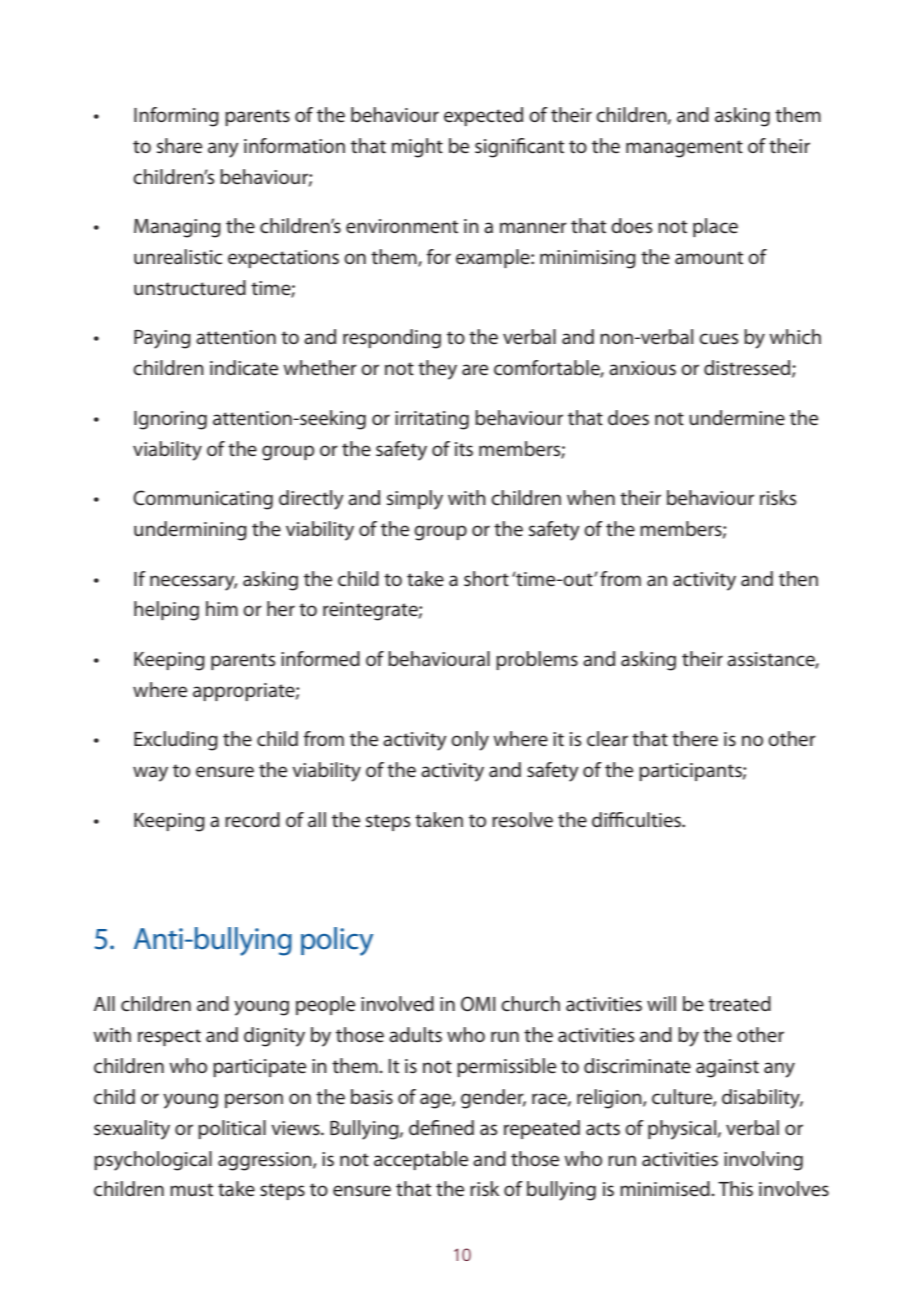 The width and height of the document is (924, 1311). Describe the element at coordinates (483, 116) in the document. I see `expected` at that location.
